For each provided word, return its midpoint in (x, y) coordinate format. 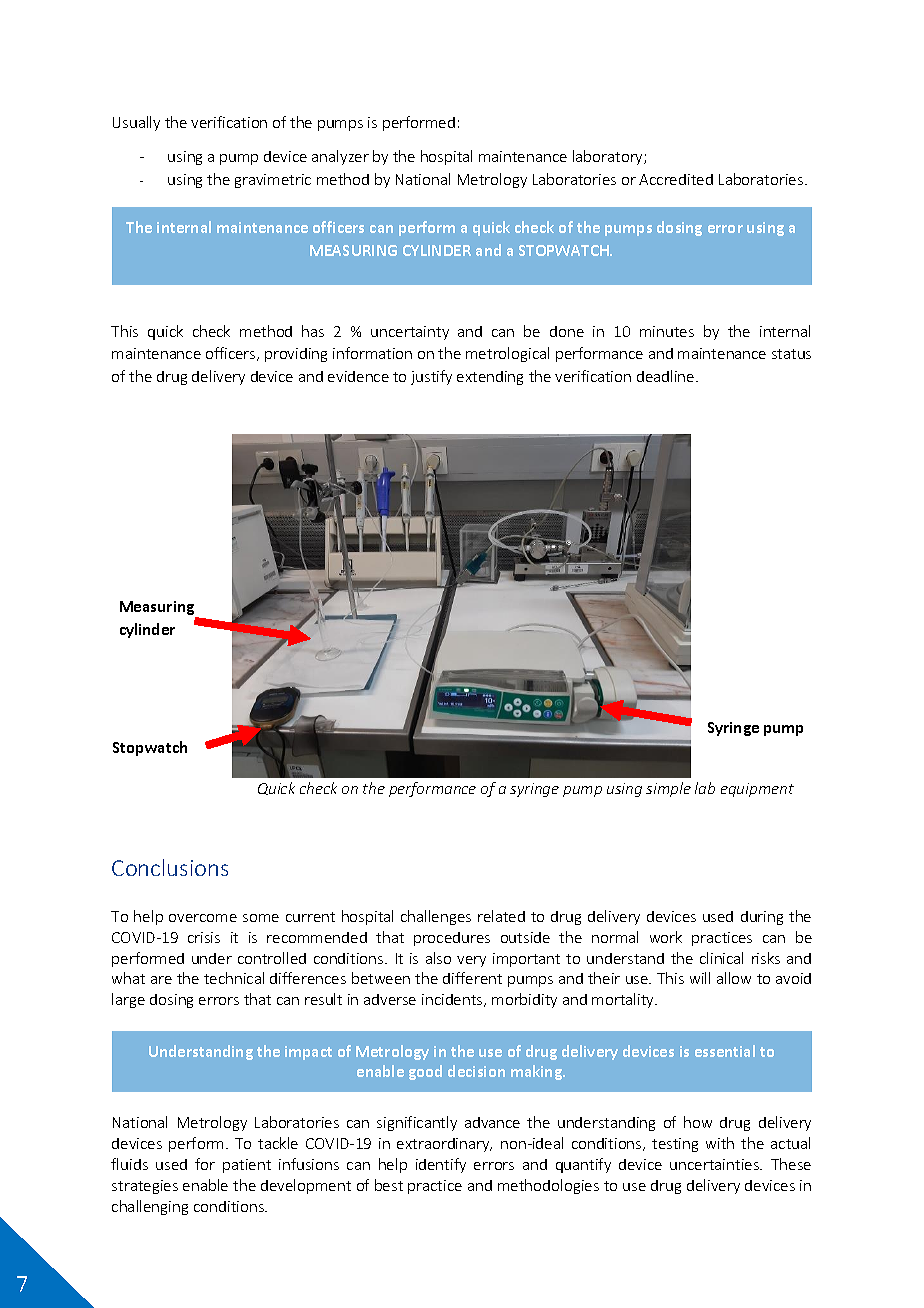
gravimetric (273, 181)
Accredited (676, 179)
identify (441, 1165)
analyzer (340, 157)
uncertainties (716, 1164)
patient (247, 1166)
